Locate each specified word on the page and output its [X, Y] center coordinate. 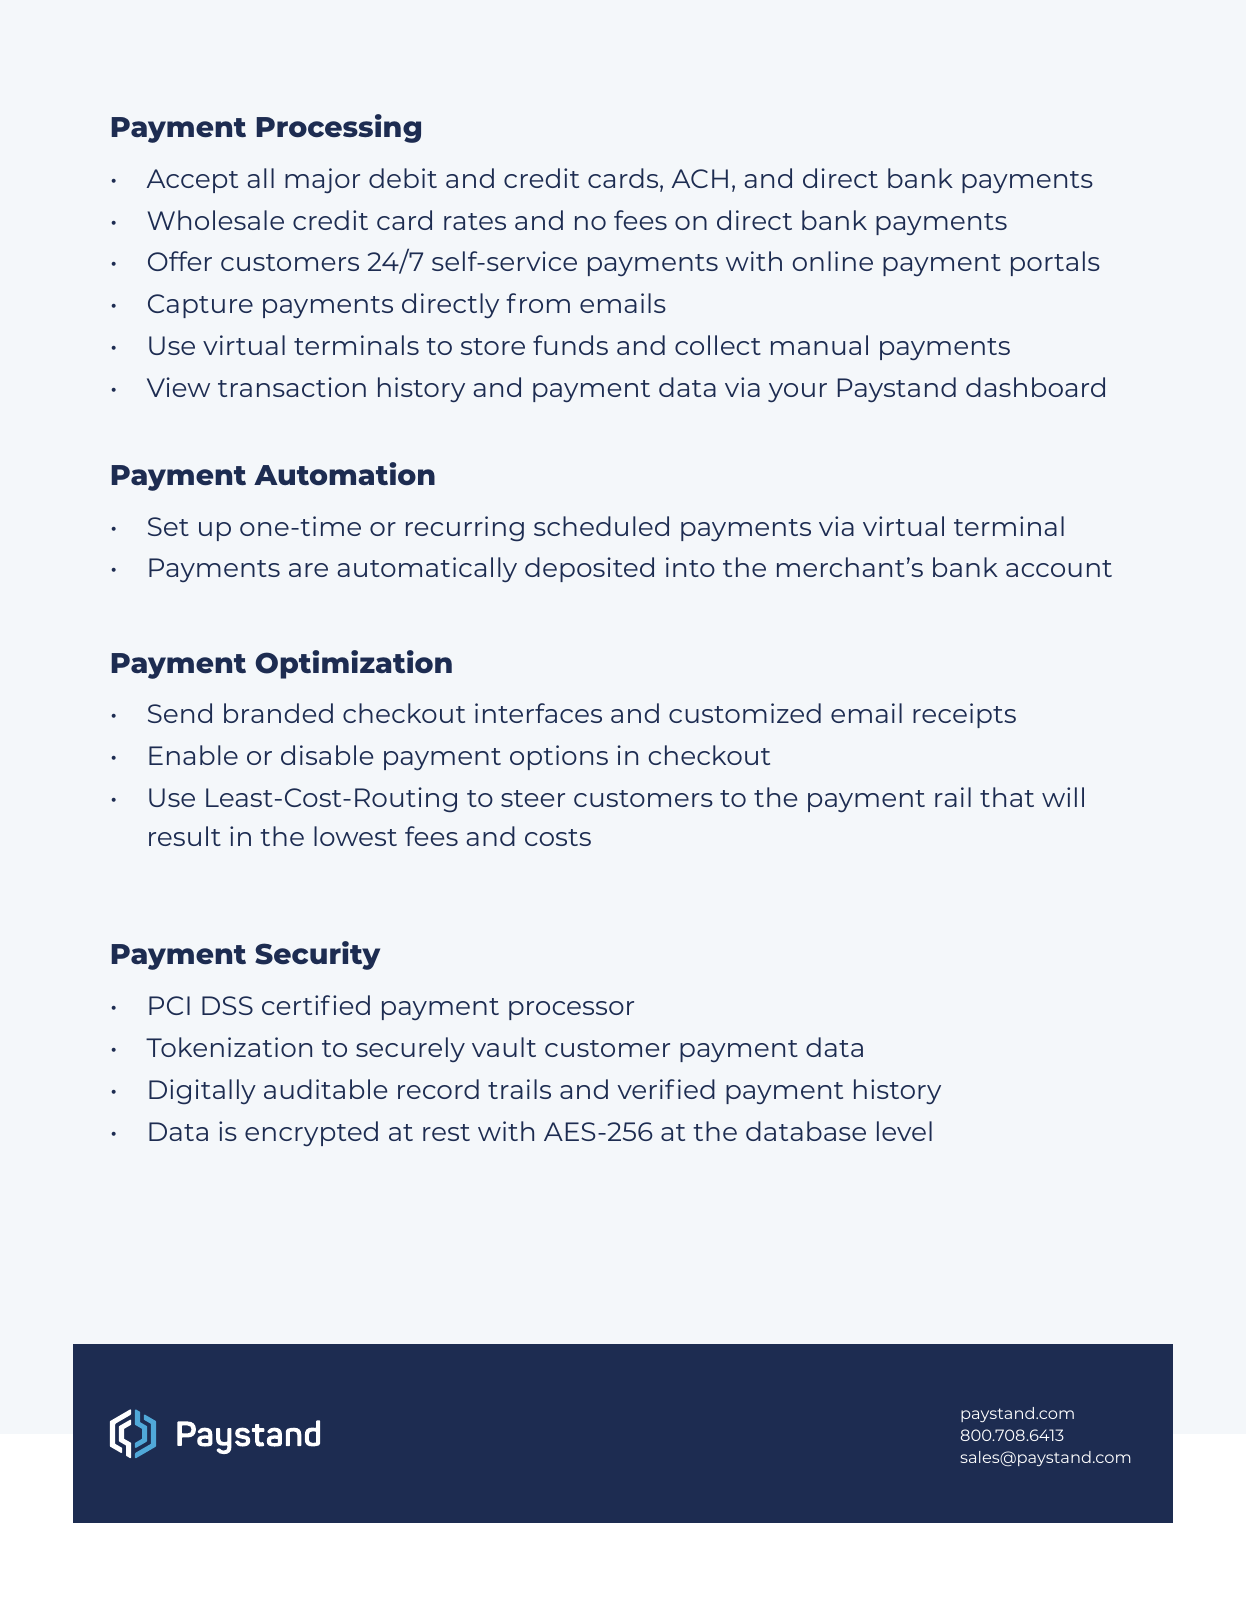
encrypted [311, 1133]
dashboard [1035, 387]
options [559, 757]
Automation [344, 474]
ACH [700, 178]
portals [1055, 263]
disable [327, 755]
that [1007, 797]
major [322, 180]
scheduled [601, 526]
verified [666, 1089]
